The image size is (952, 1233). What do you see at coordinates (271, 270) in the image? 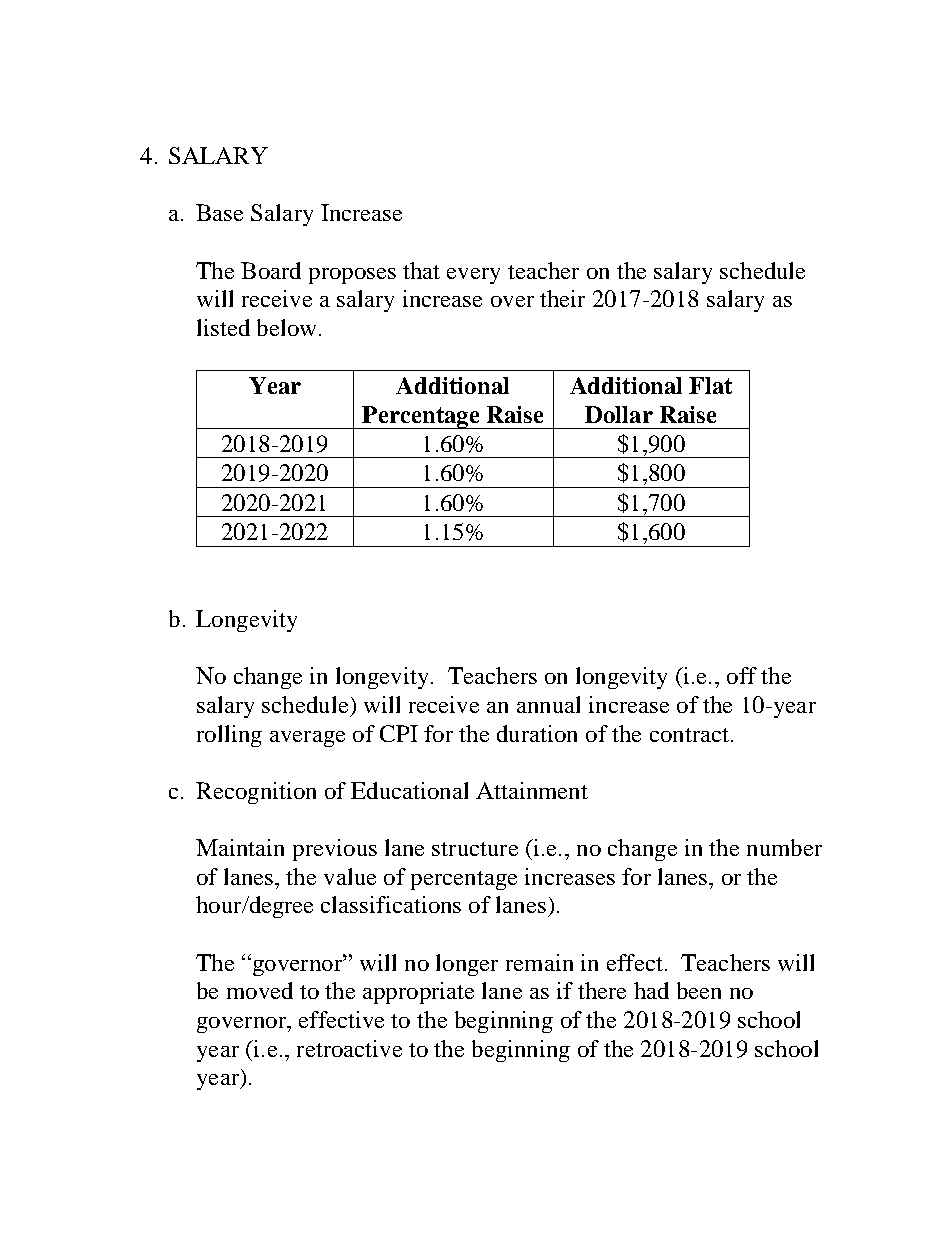
I see `Board` at bounding box center [271, 270].
